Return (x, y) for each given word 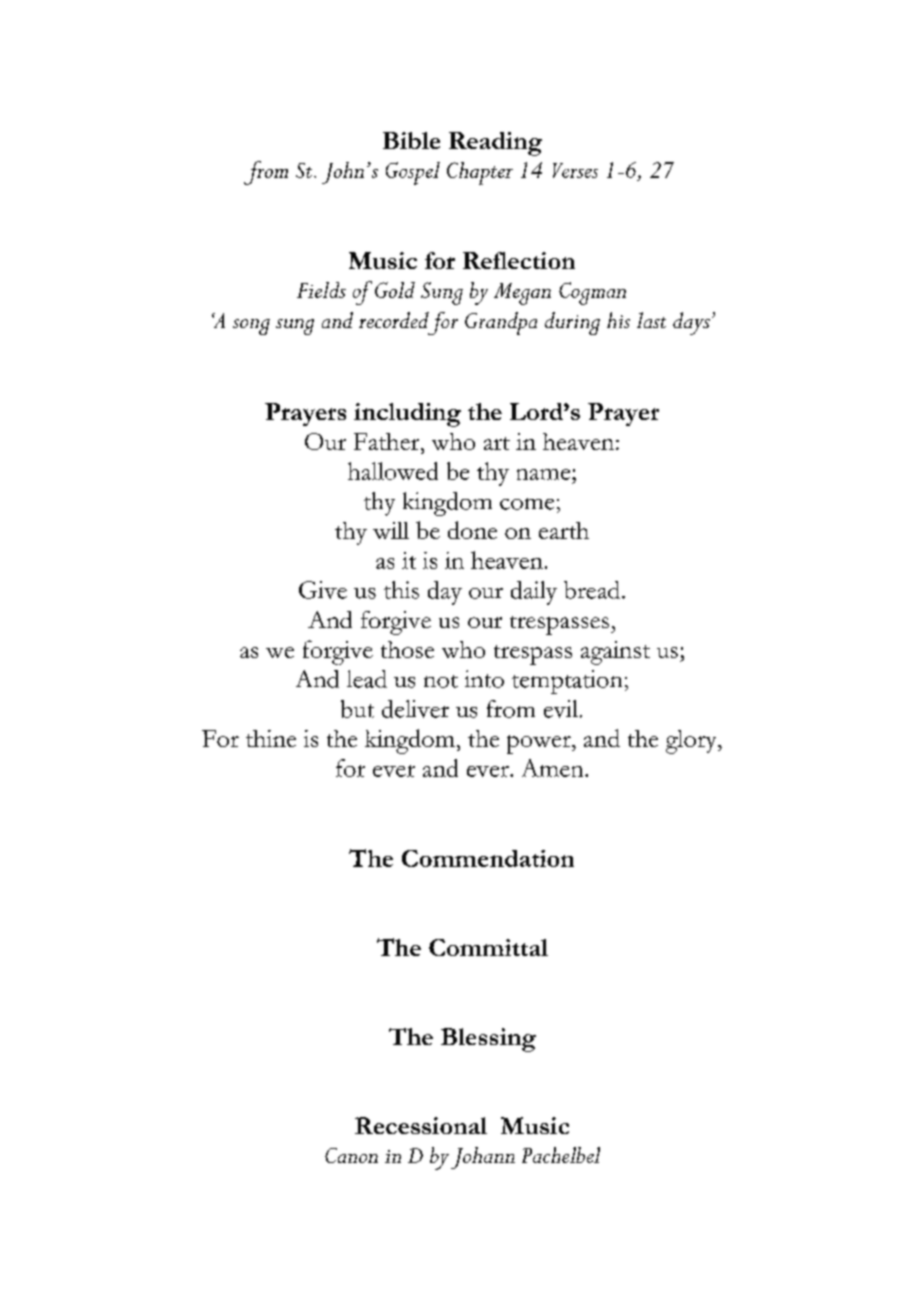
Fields (321, 290)
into (484, 679)
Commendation (488, 858)
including (407, 415)
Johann (483, 1158)
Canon (351, 1155)
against (615, 653)
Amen (554, 768)
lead (367, 679)
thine (271, 738)
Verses (575, 170)
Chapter (480, 173)
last (651, 320)
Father (388, 441)
